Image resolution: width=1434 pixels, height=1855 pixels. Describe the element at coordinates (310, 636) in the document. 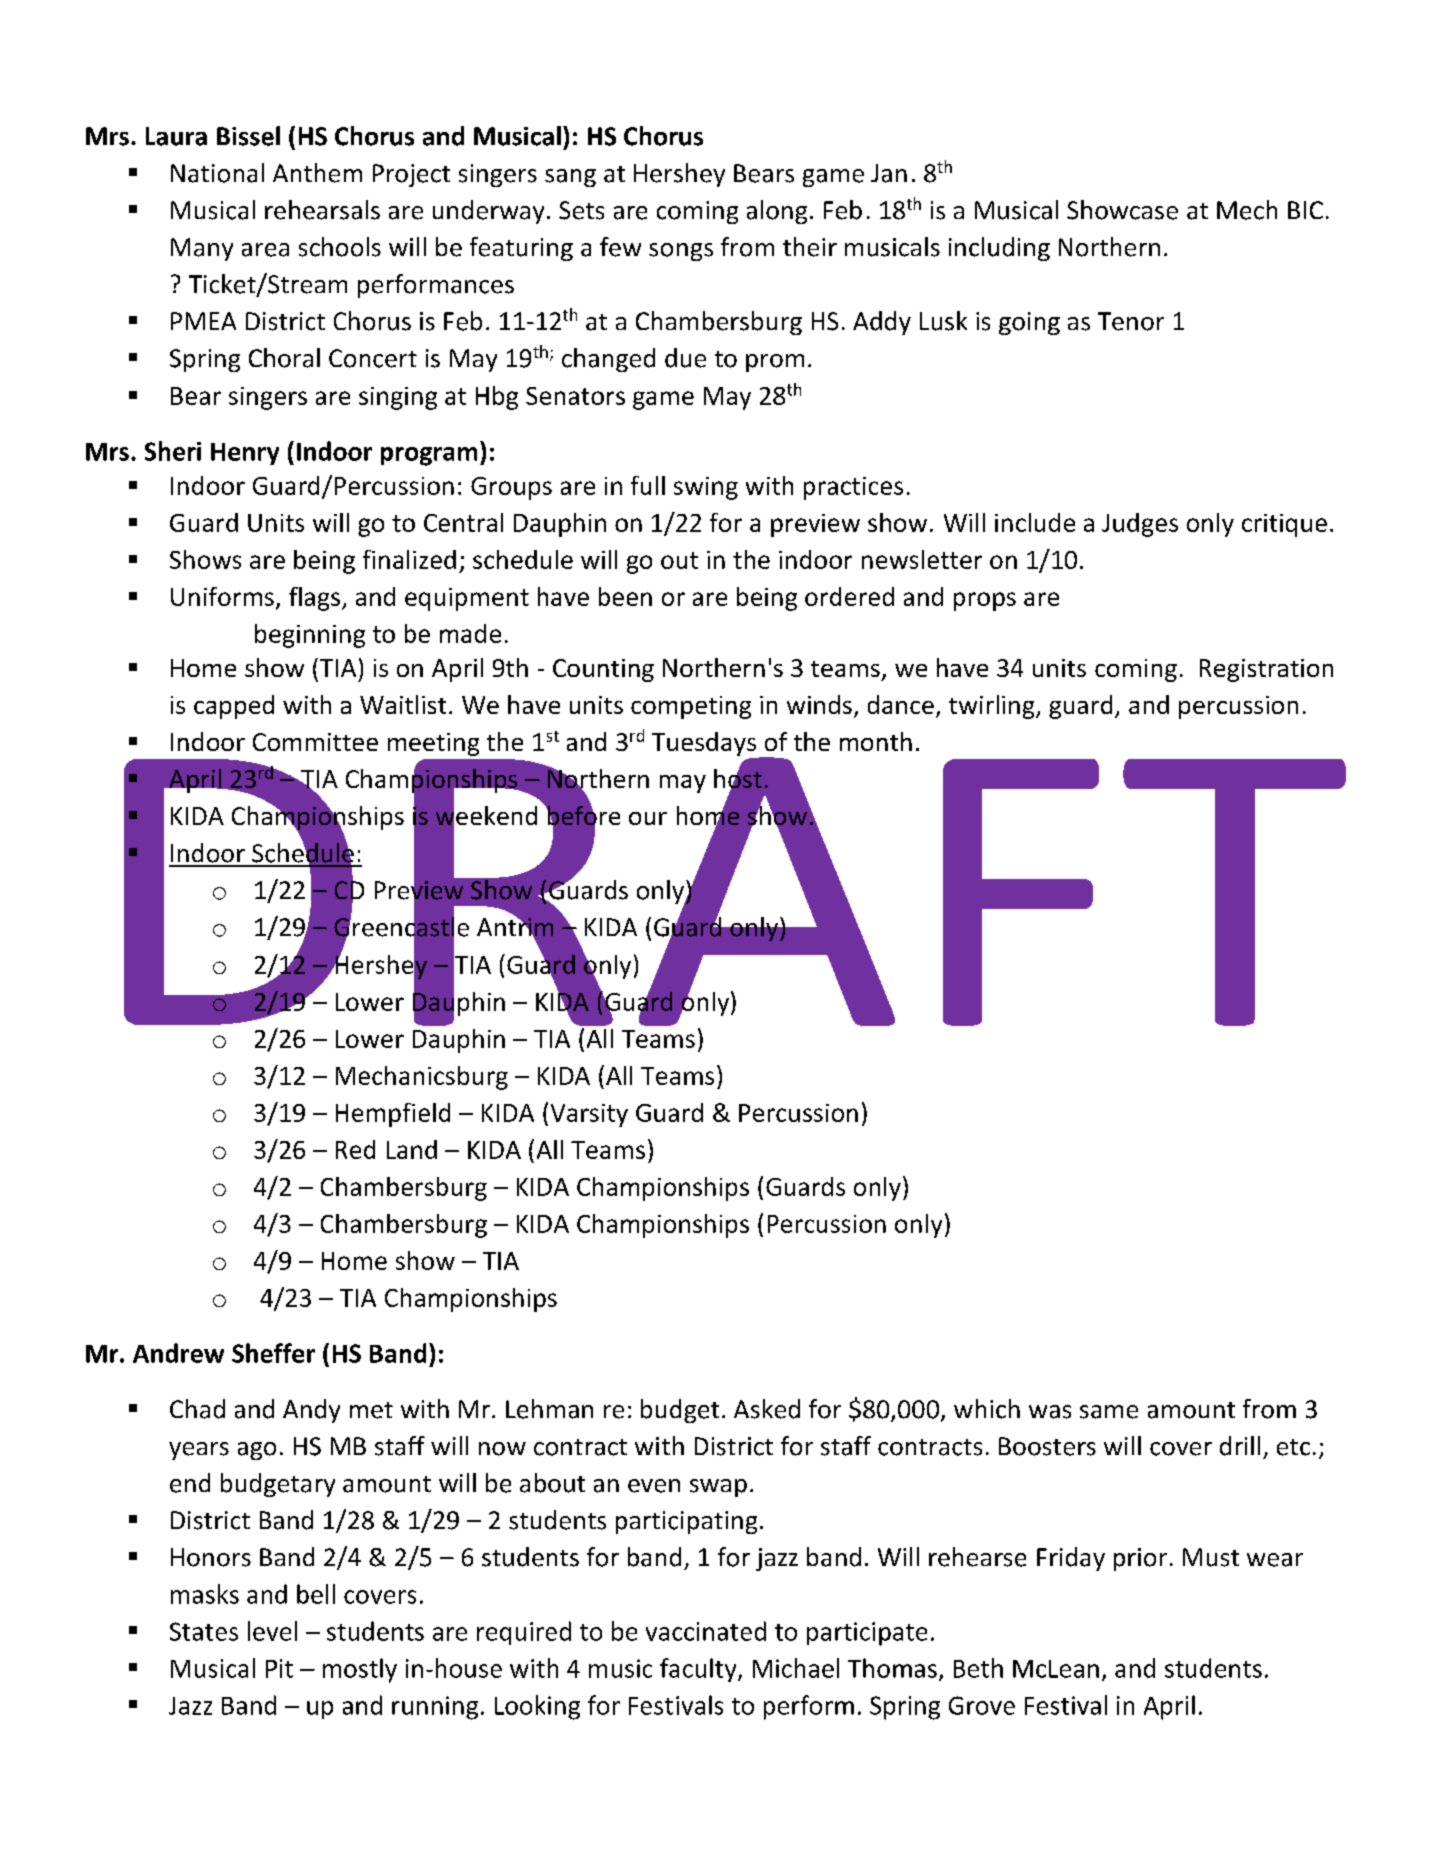

I see `beginning` at that location.
